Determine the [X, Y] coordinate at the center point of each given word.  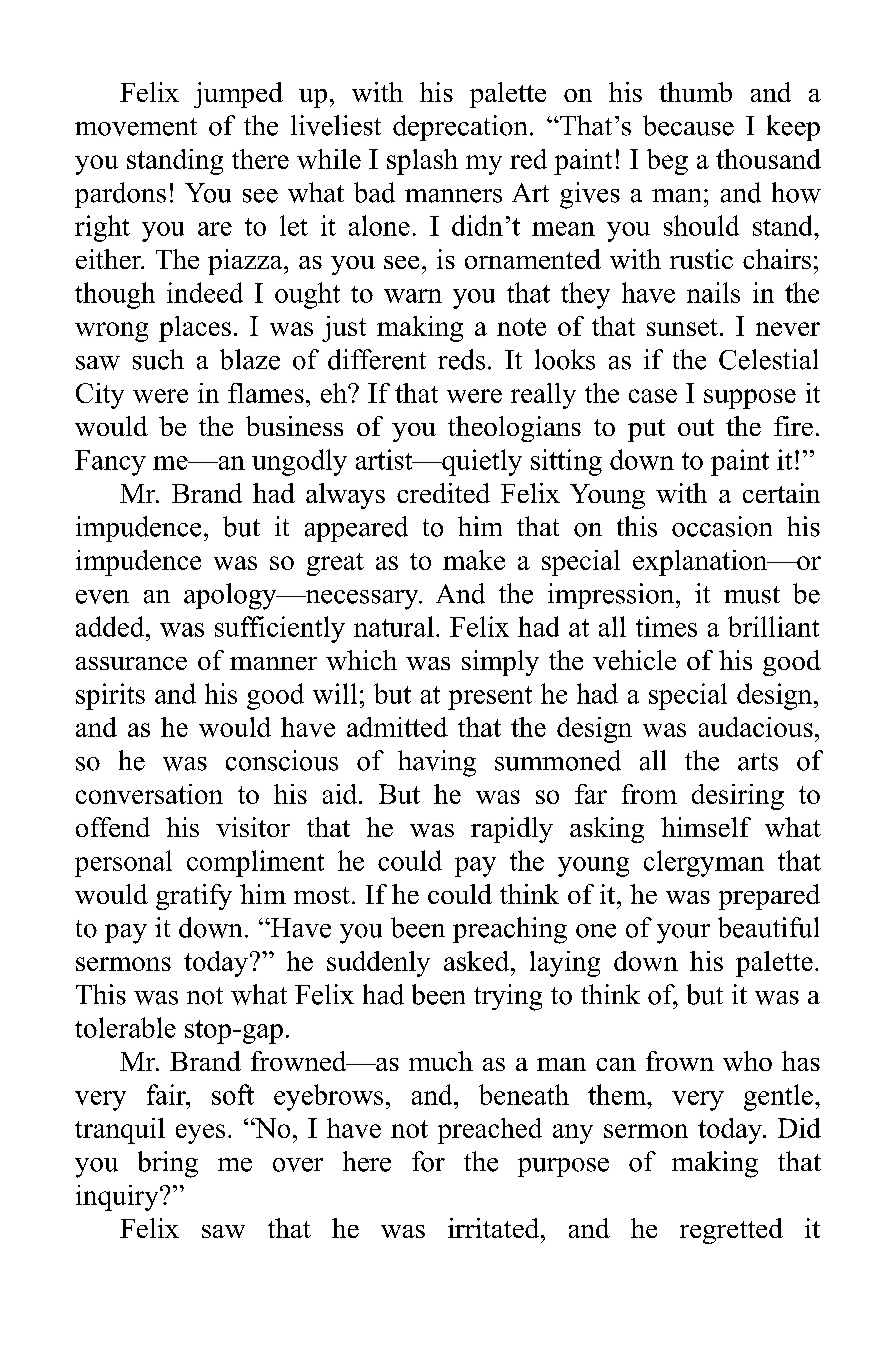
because [688, 125]
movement [136, 127]
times [666, 626]
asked [476, 961]
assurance [131, 663]
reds [461, 359]
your [683, 934]
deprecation [460, 128]
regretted [731, 1231]
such [158, 359]
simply [500, 663]
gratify [194, 897]
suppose [750, 399]
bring [168, 1164]
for [428, 1161]
